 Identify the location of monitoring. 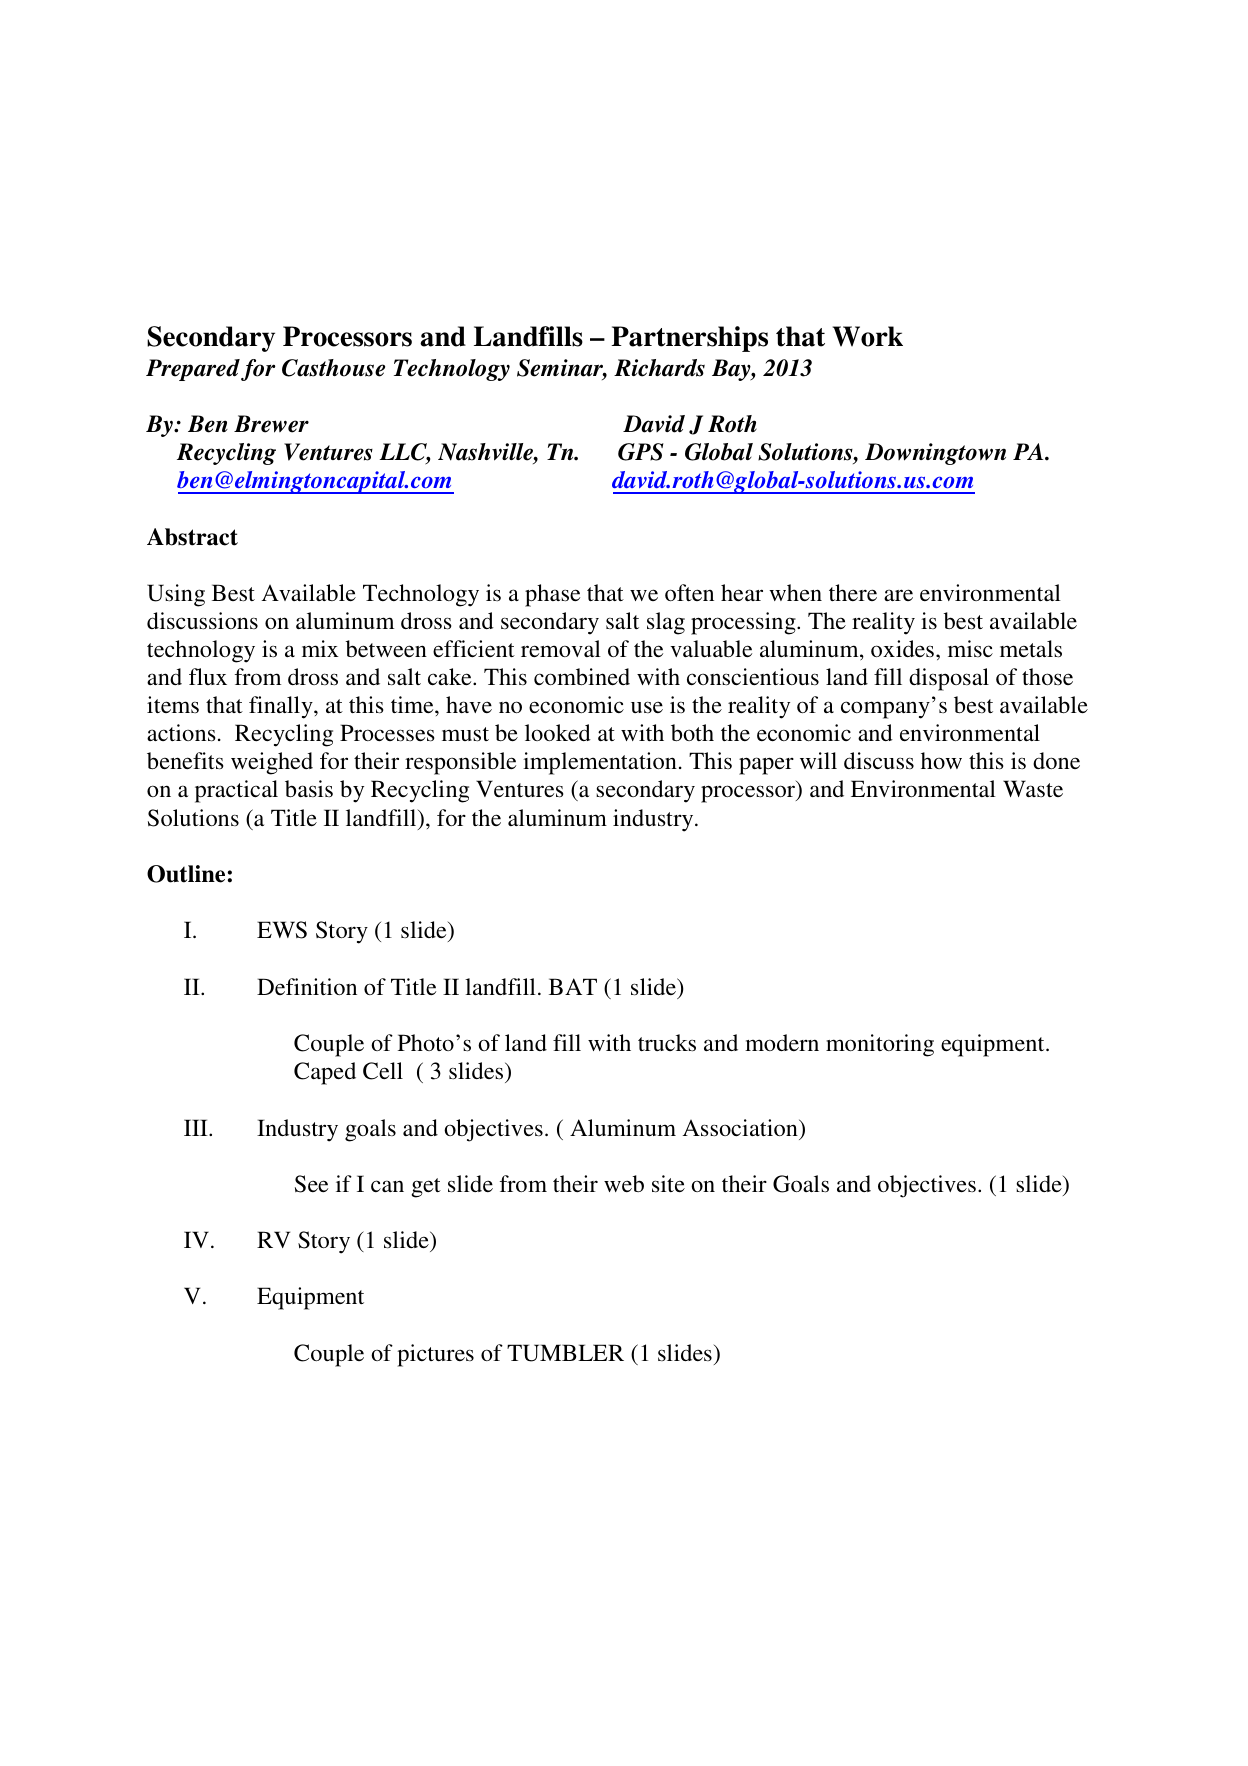
(880, 1045).
